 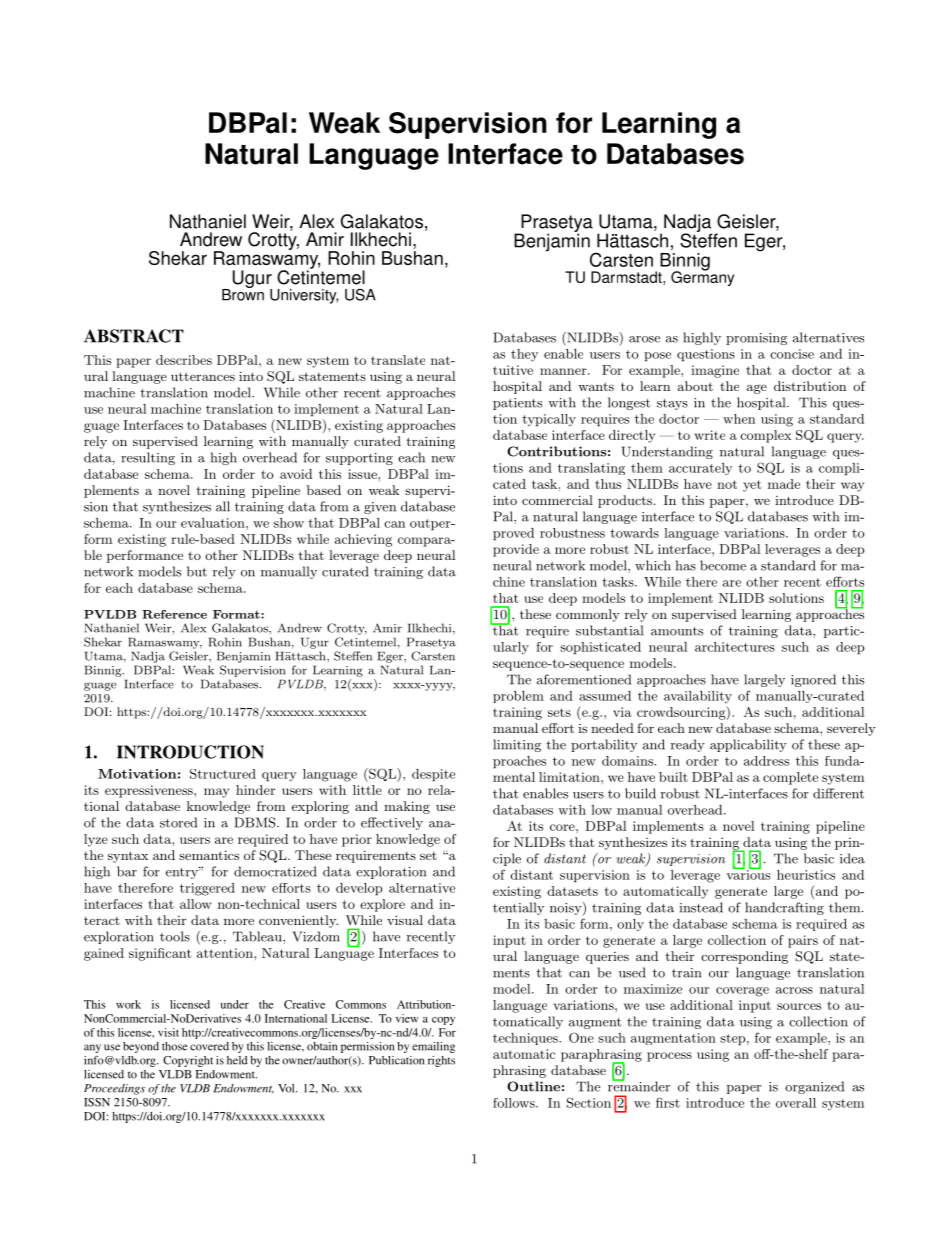 I want to click on held, so click(x=237, y=1060).
